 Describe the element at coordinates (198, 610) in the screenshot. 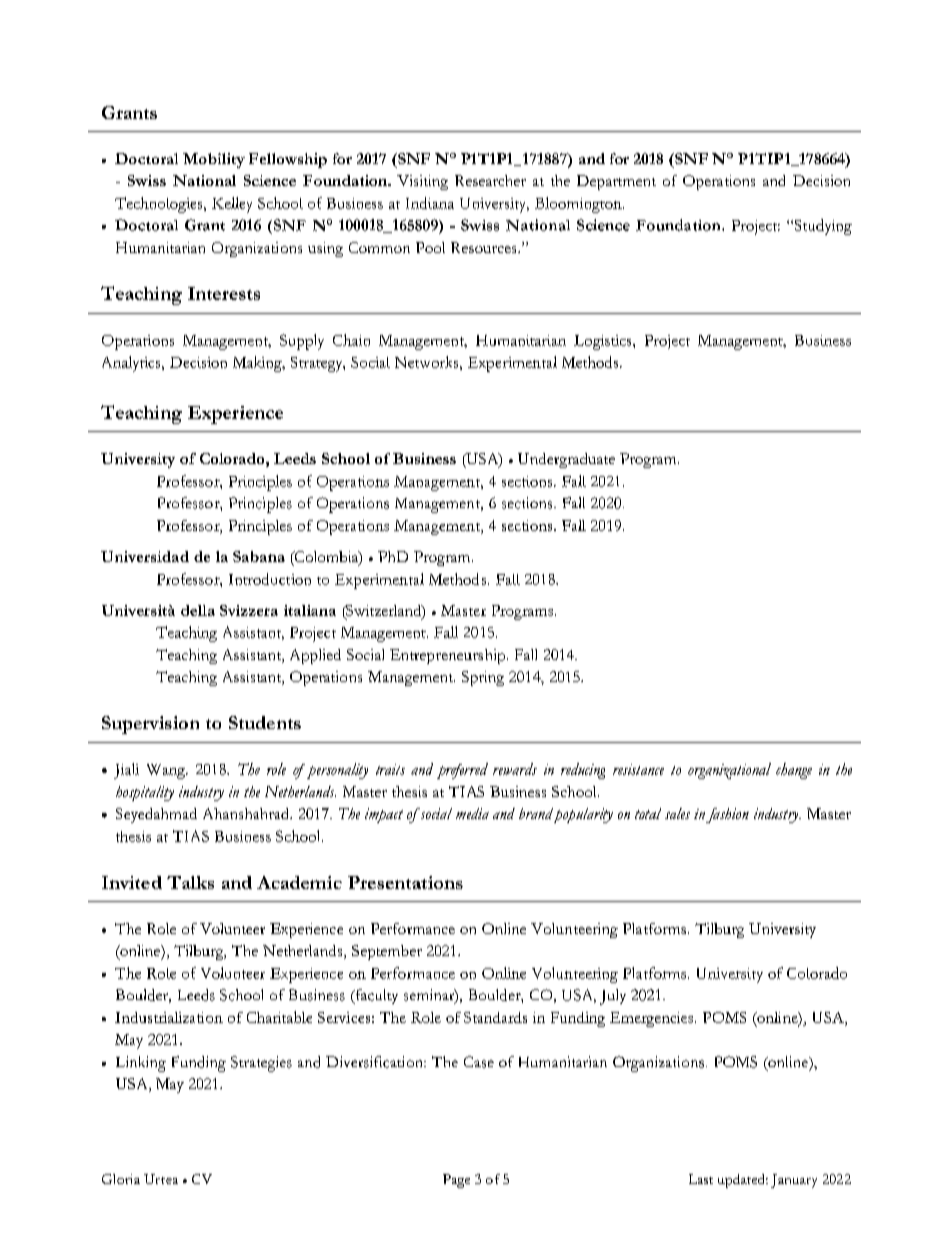

I see `della` at that location.
